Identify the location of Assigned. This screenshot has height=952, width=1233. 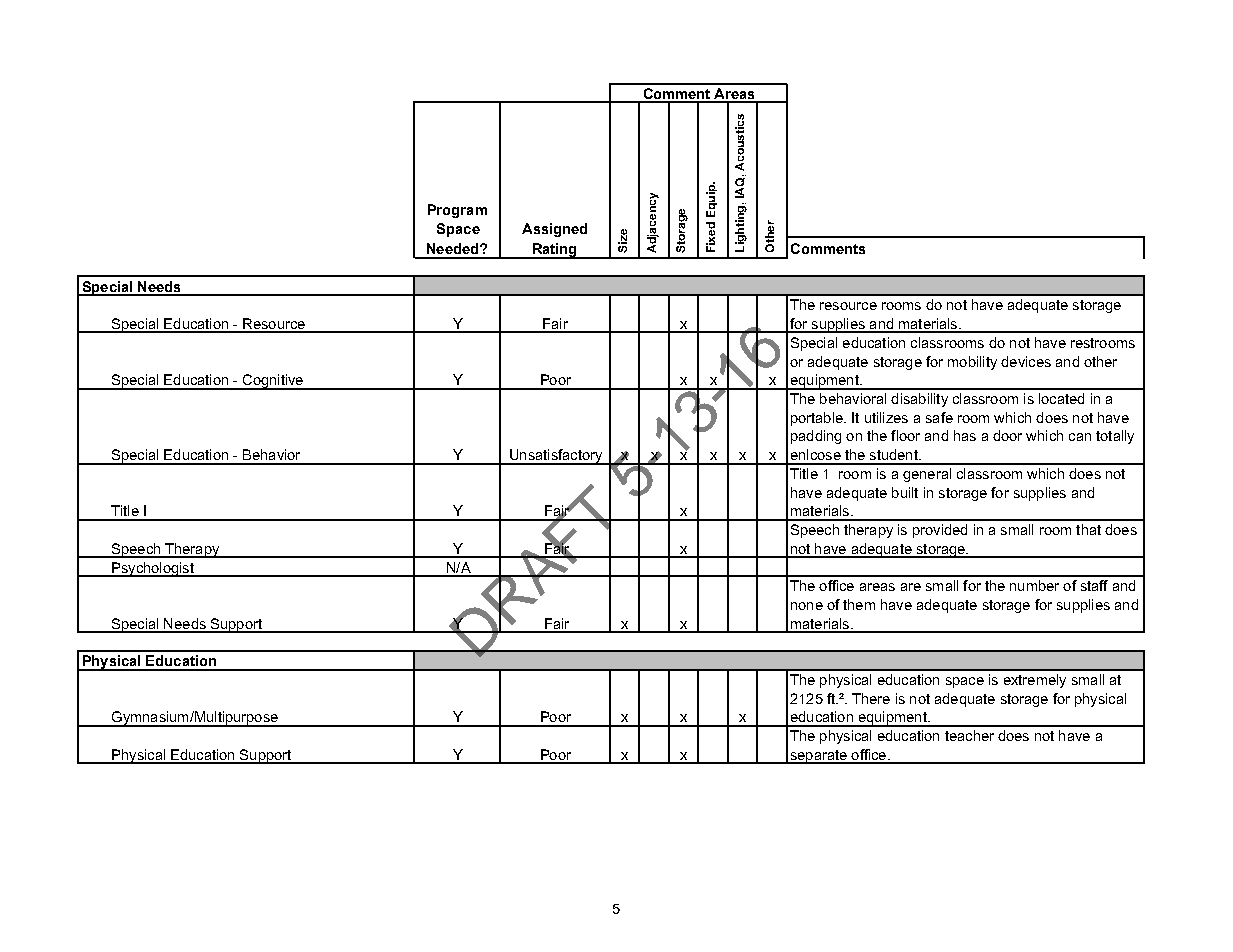
(554, 230).
